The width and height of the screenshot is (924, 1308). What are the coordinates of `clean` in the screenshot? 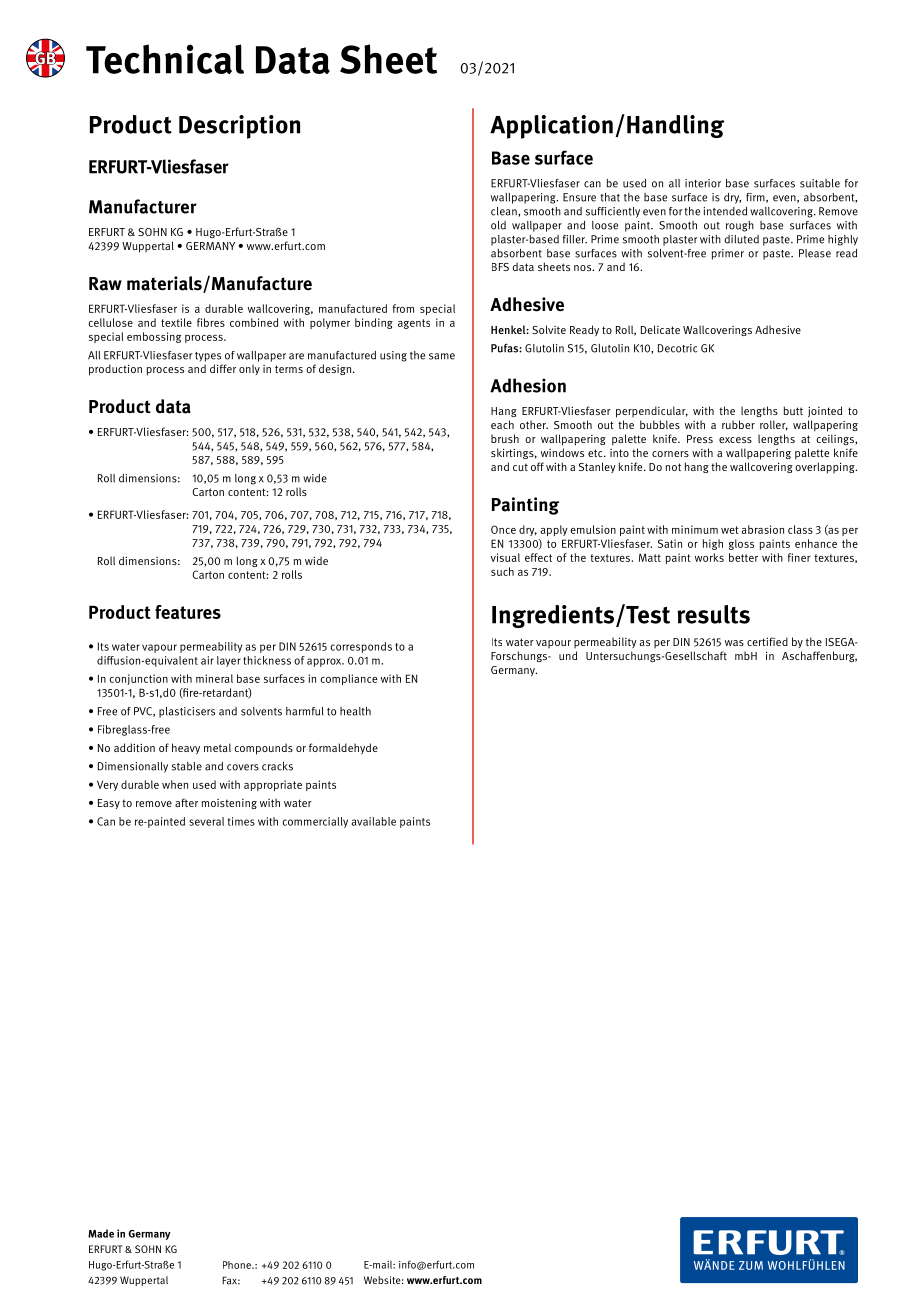 It's located at (505, 212).
